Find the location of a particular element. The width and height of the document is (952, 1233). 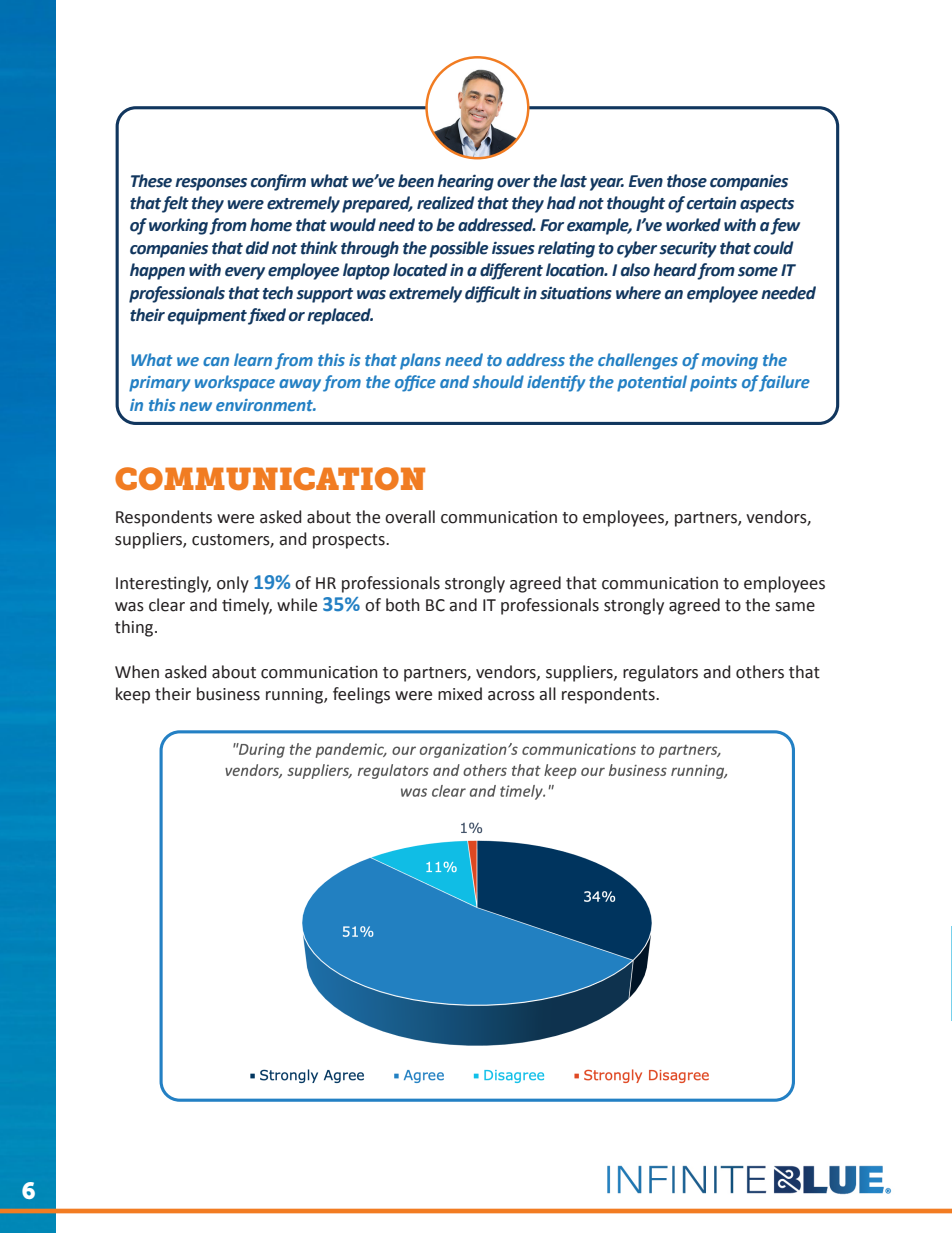

others is located at coordinates (760, 672).
